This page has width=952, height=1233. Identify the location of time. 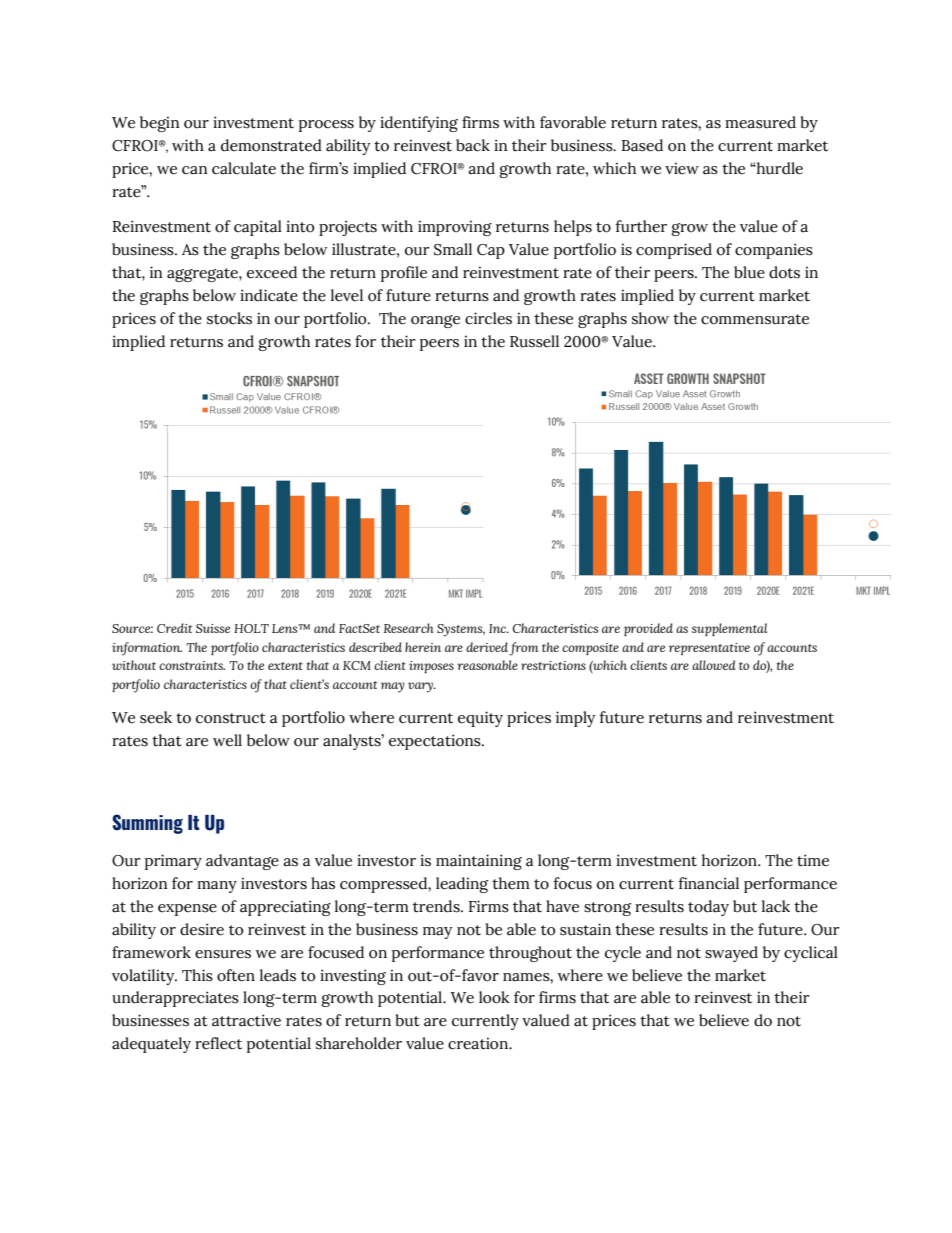
(813, 860).
